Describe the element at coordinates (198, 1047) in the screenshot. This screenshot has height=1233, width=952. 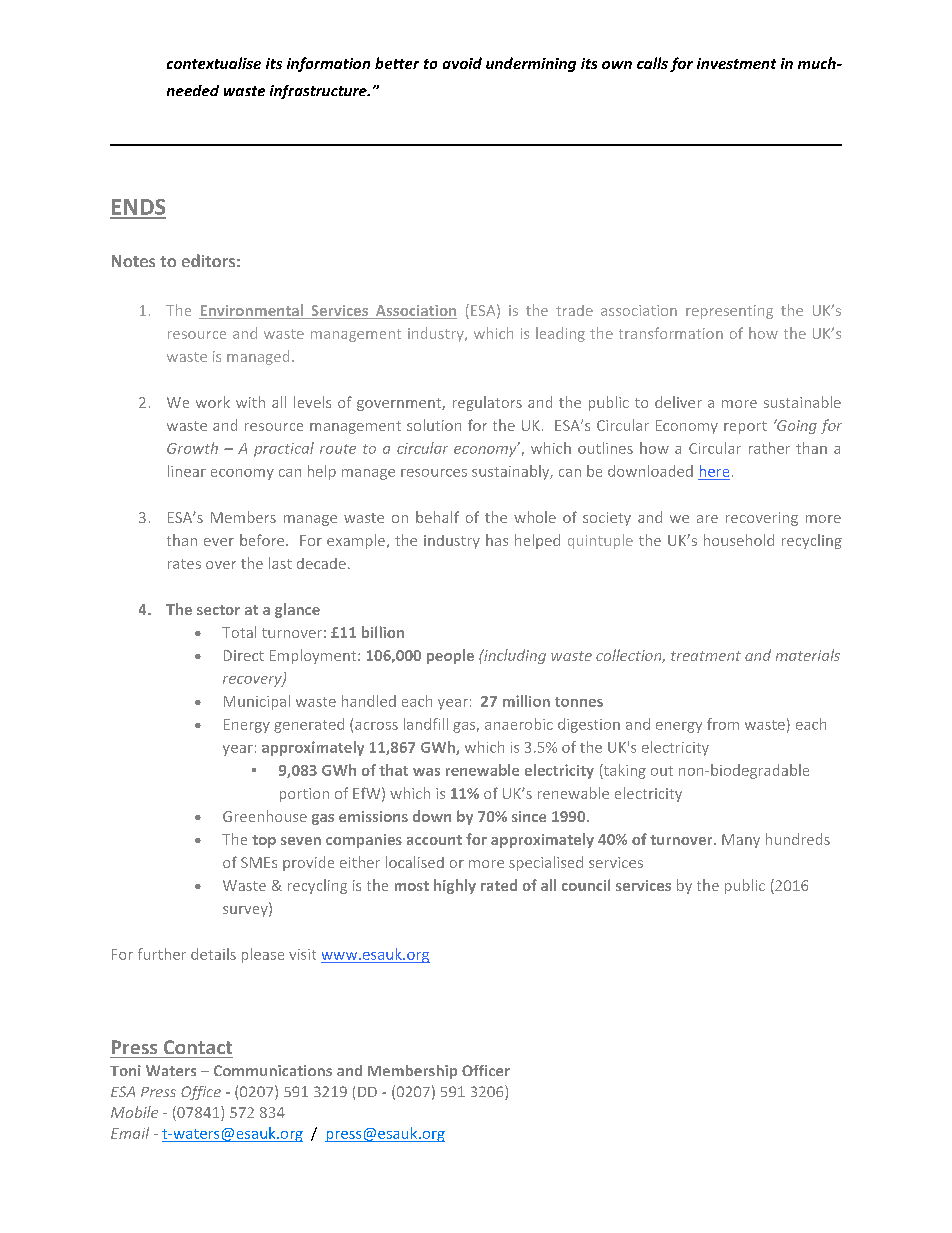
I see `Contact` at that location.
